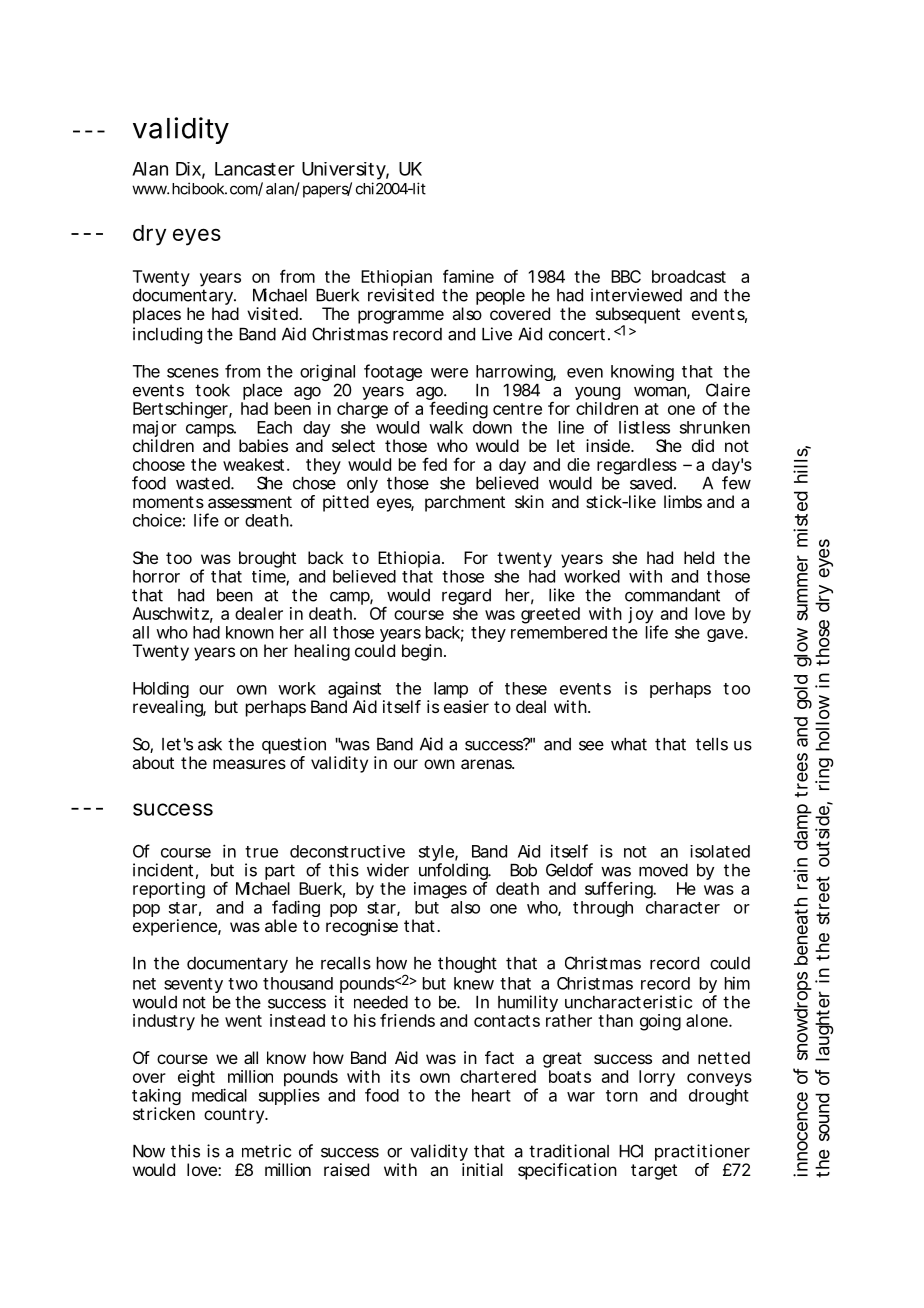 The width and height of the screenshot is (924, 1308). What do you see at coordinates (468, 276) in the screenshot?
I see `famine` at bounding box center [468, 276].
